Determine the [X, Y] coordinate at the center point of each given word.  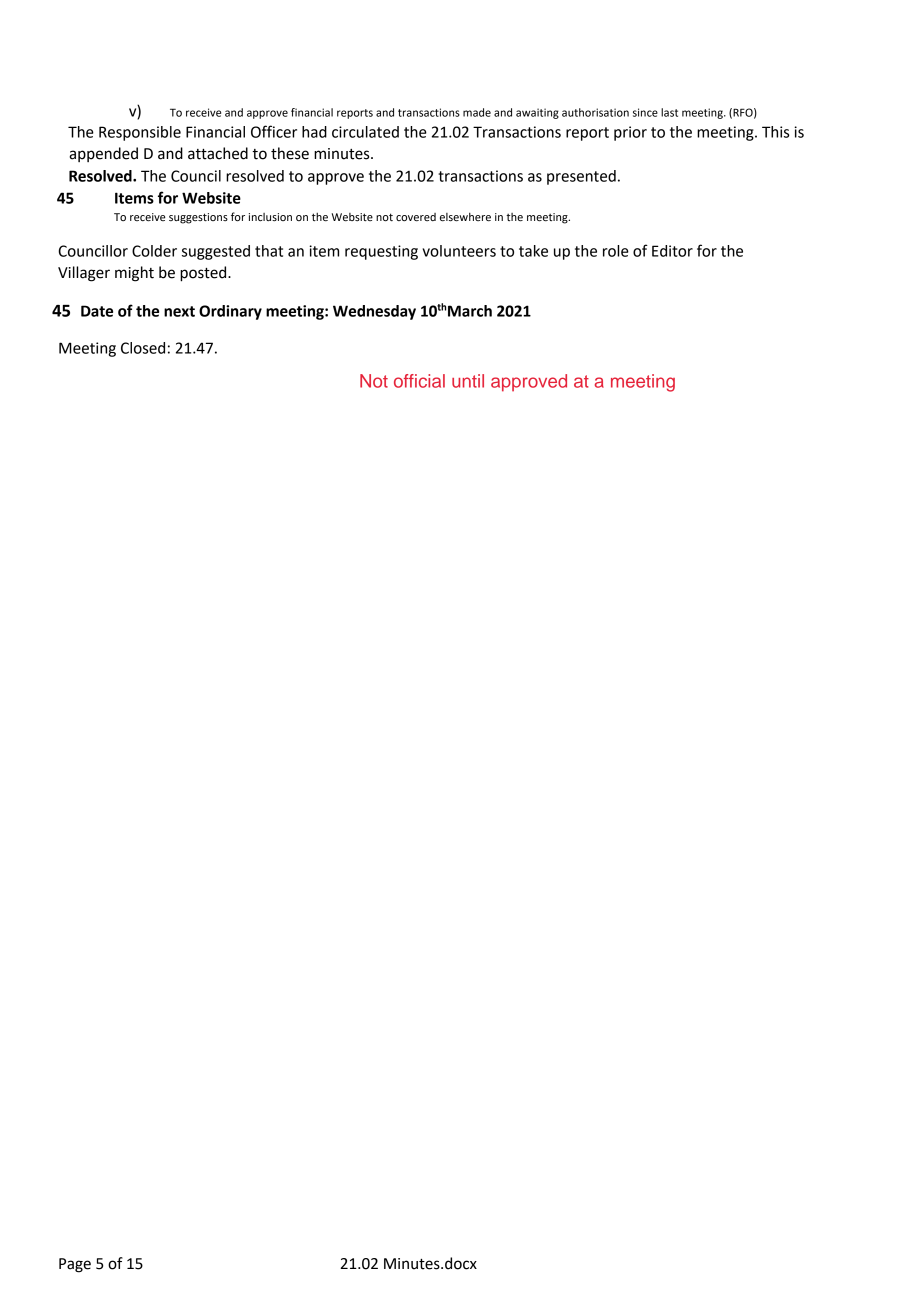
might [134, 274]
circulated [365, 132]
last [669, 112]
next [179, 311]
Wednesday [374, 312]
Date [97, 311]
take [533, 251]
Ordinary [230, 312]
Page [75, 1265]
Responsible [140, 133]
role [616, 251]
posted [204, 274]
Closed [143, 348]
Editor [672, 251]
